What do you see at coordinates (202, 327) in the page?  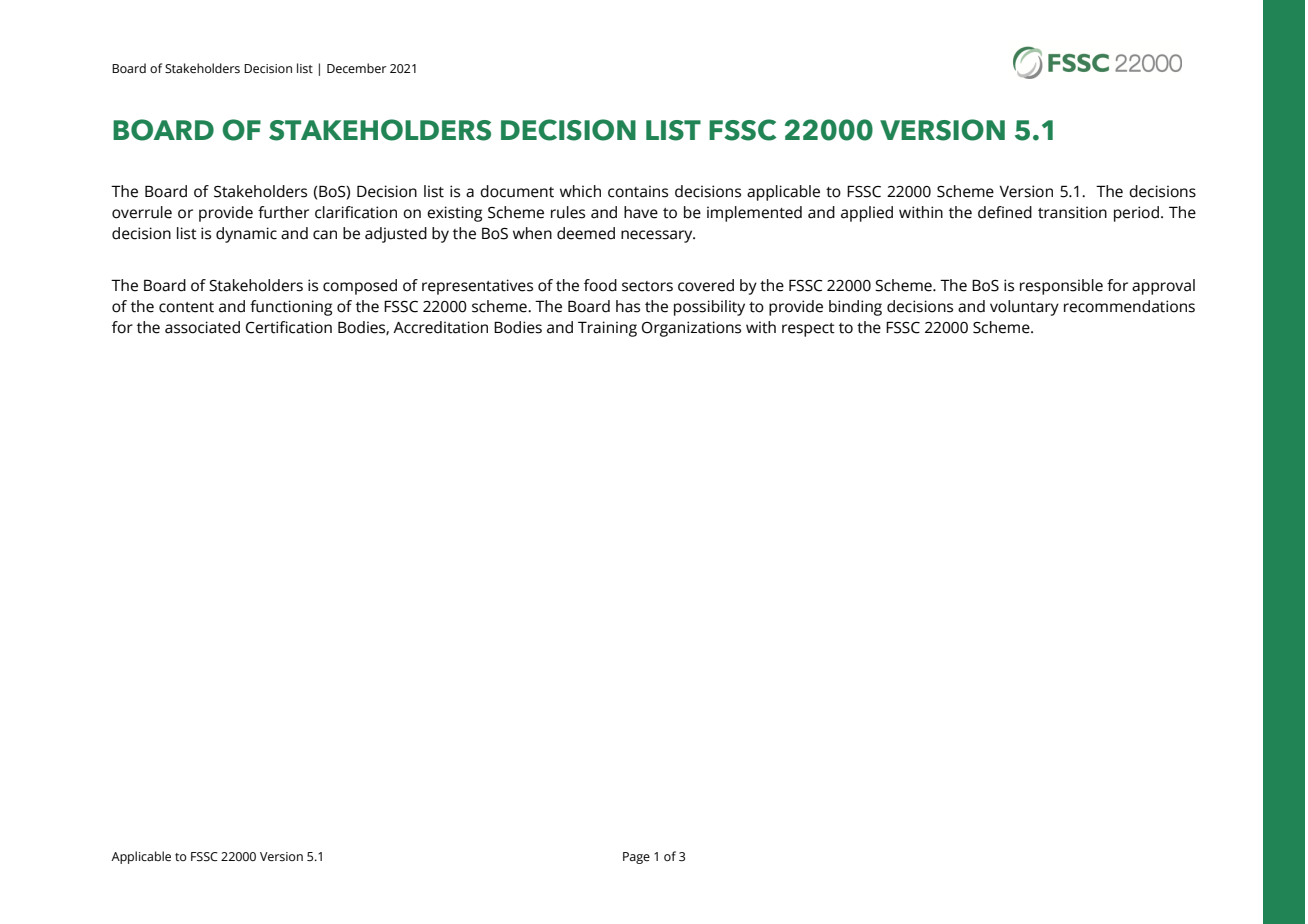 I see `associated` at bounding box center [202, 327].
